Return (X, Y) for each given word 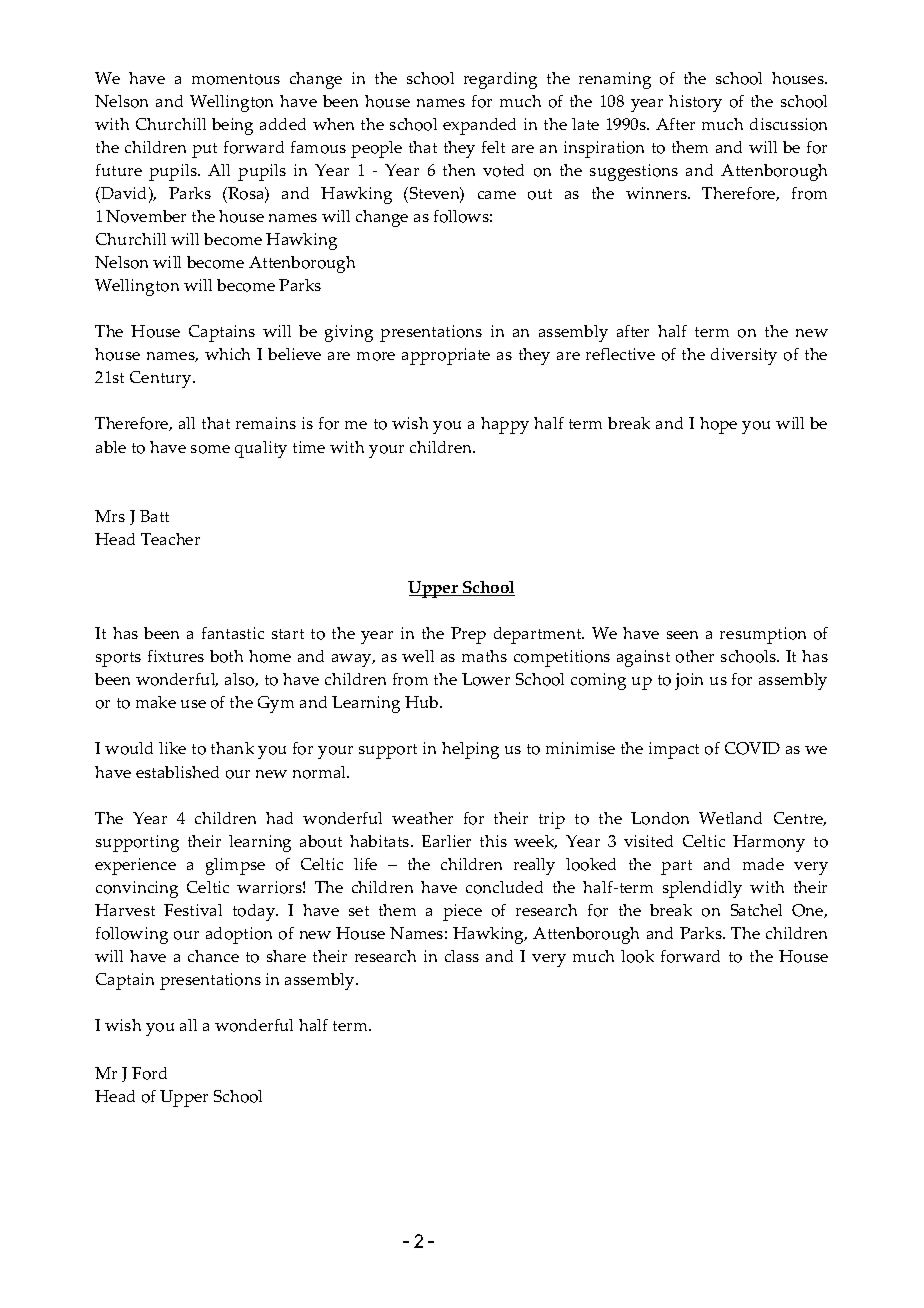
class (462, 956)
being (232, 126)
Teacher (170, 539)
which (227, 354)
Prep (468, 635)
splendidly (702, 889)
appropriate (446, 356)
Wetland (730, 818)
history (695, 103)
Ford (149, 1073)
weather (422, 818)
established (177, 772)
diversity (744, 356)
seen (682, 635)
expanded (479, 126)
